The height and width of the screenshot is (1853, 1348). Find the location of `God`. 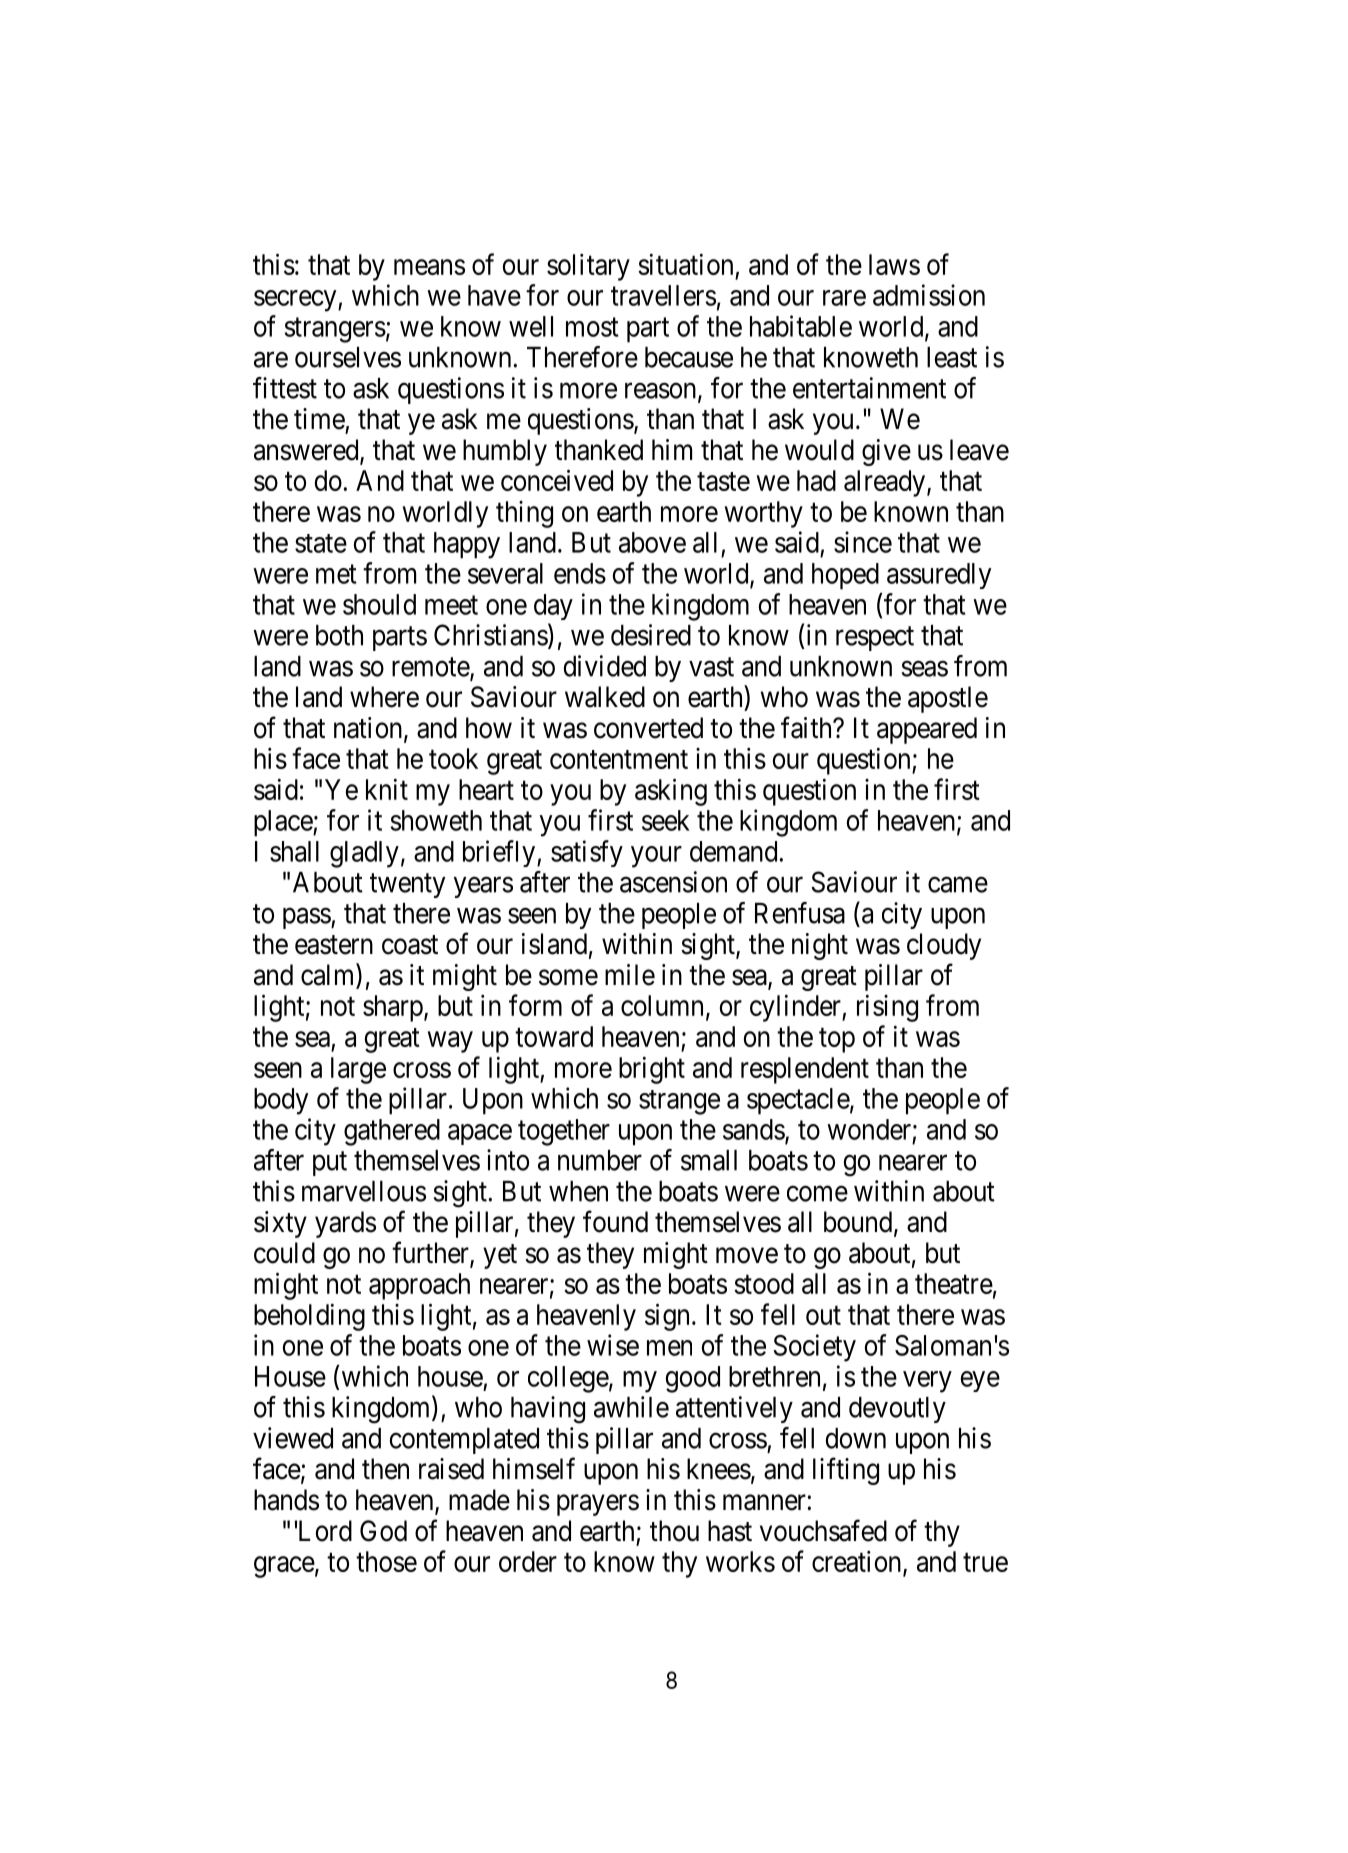

God is located at coordinates (383, 1531).
